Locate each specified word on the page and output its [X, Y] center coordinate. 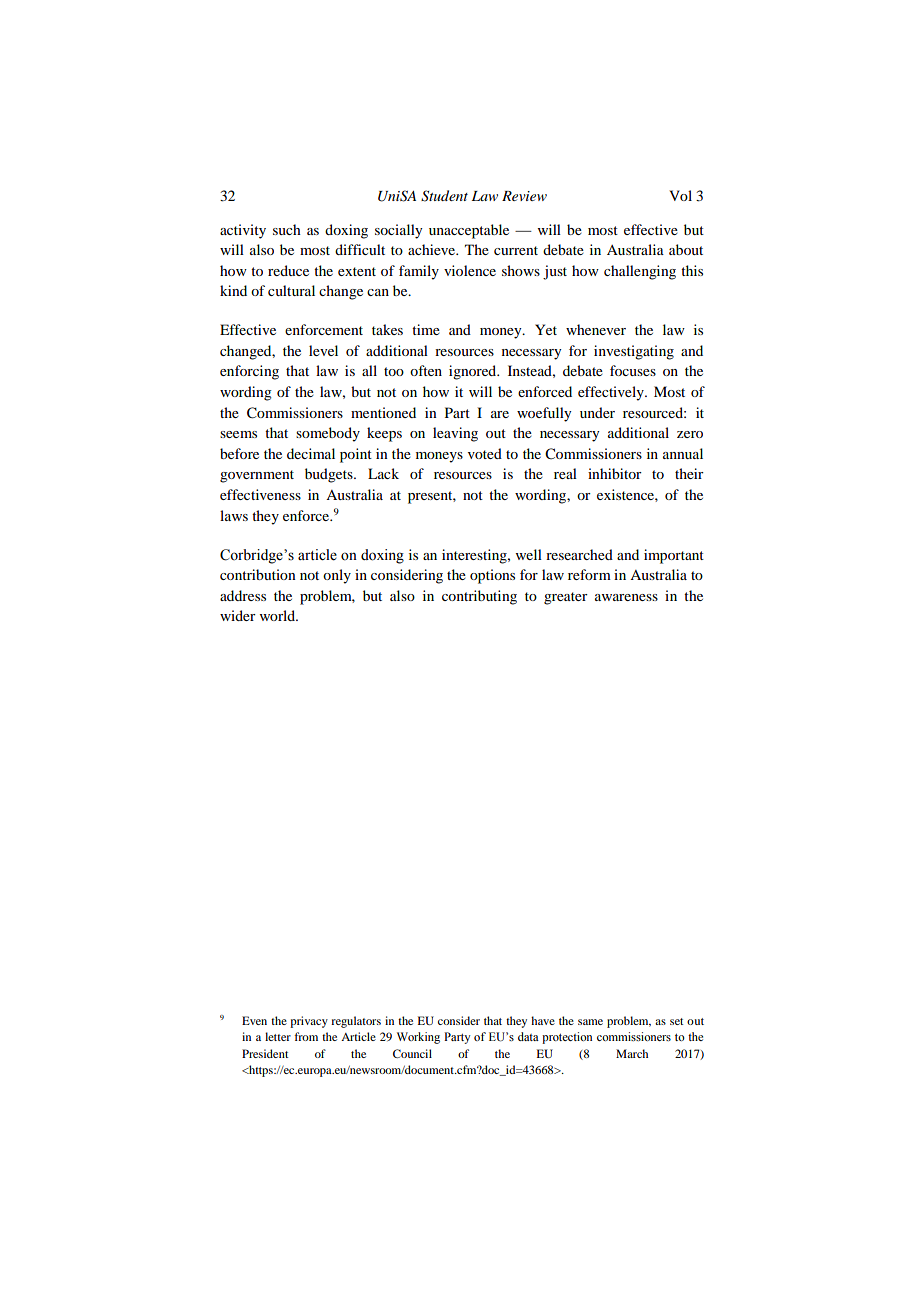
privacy [309, 1022]
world [279, 615]
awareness [626, 597]
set [677, 1021]
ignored [474, 372]
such [287, 229]
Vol [680, 195]
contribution [258, 574]
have [543, 1020]
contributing [479, 597]
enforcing [249, 372]
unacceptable [469, 231]
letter [278, 1036]
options [492, 576]
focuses [633, 370]
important [674, 556]
